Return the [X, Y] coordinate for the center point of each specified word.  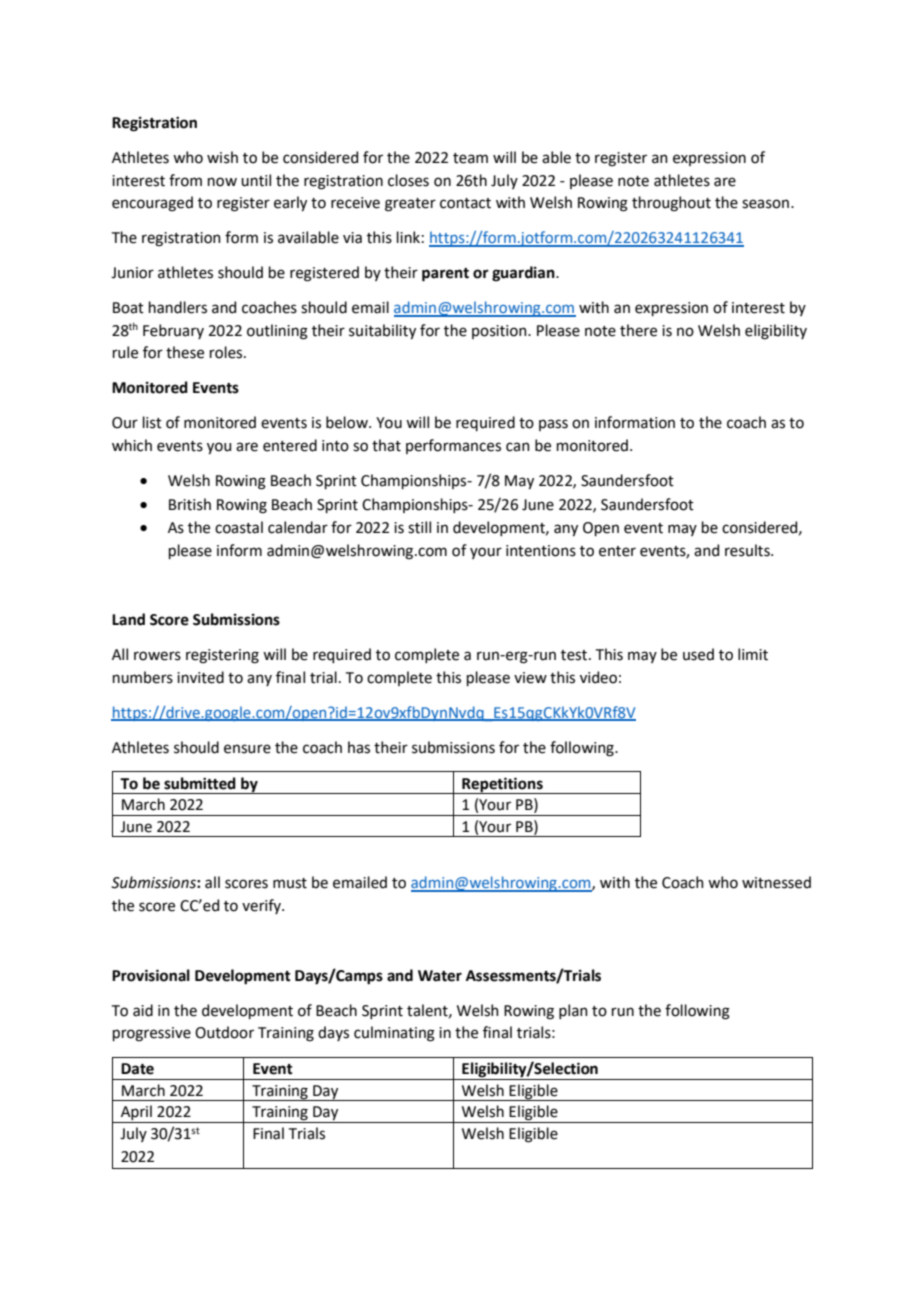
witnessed [776, 882]
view [530, 678]
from [185, 180]
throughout [671, 204]
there [638, 330]
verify [262, 906]
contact [465, 203]
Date [137, 1069]
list [152, 422]
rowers [157, 656]
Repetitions [502, 785]
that [386, 445]
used [698, 654]
